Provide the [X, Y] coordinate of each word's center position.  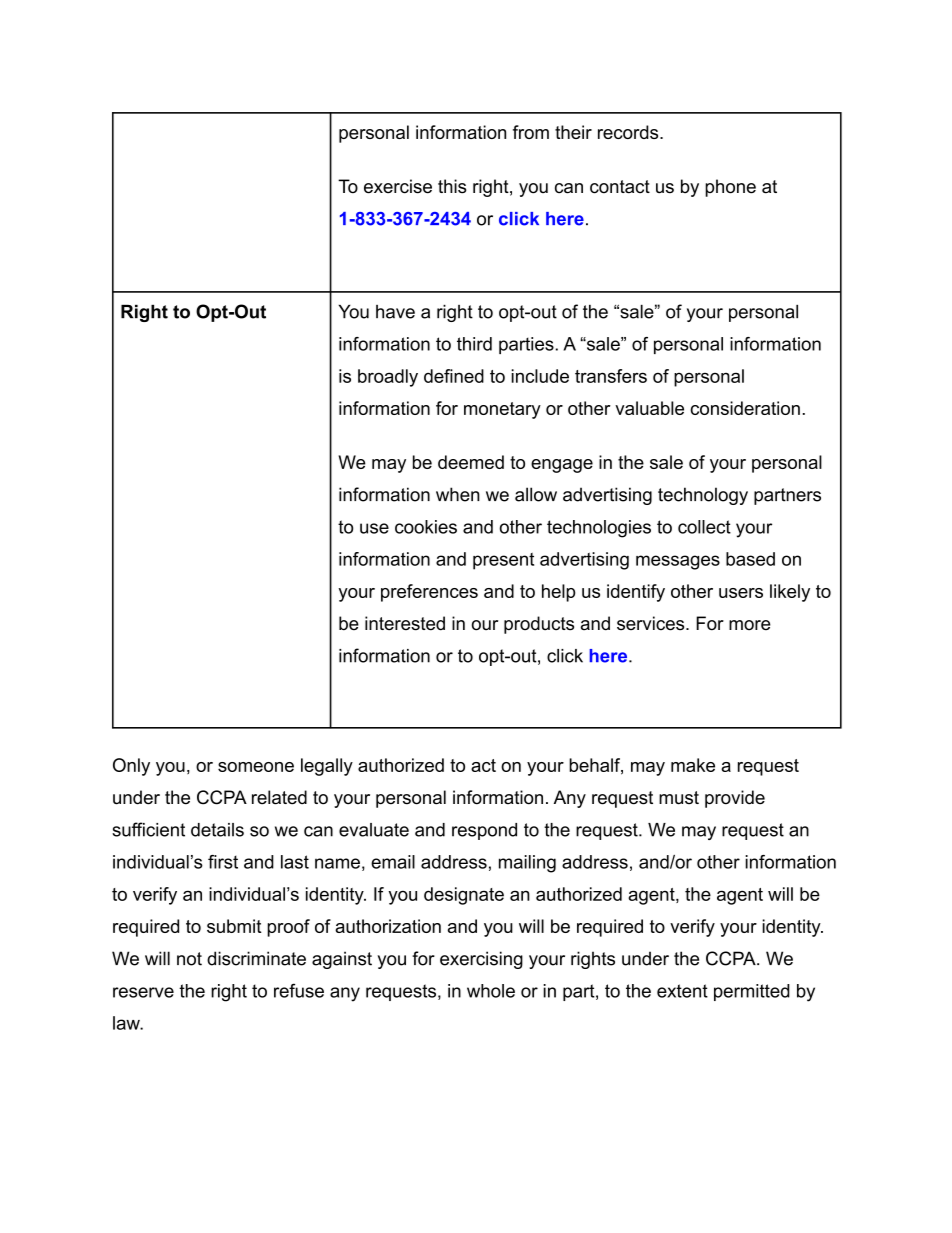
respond [484, 831]
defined [454, 376]
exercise [398, 186]
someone [256, 767]
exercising [481, 960]
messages [678, 562]
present [503, 561]
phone [730, 188]
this [452, 186]
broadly [388, 378]
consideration [745, 408]
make [693, 765]
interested [405, 623]
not [189, 959]
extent [682, 991]
